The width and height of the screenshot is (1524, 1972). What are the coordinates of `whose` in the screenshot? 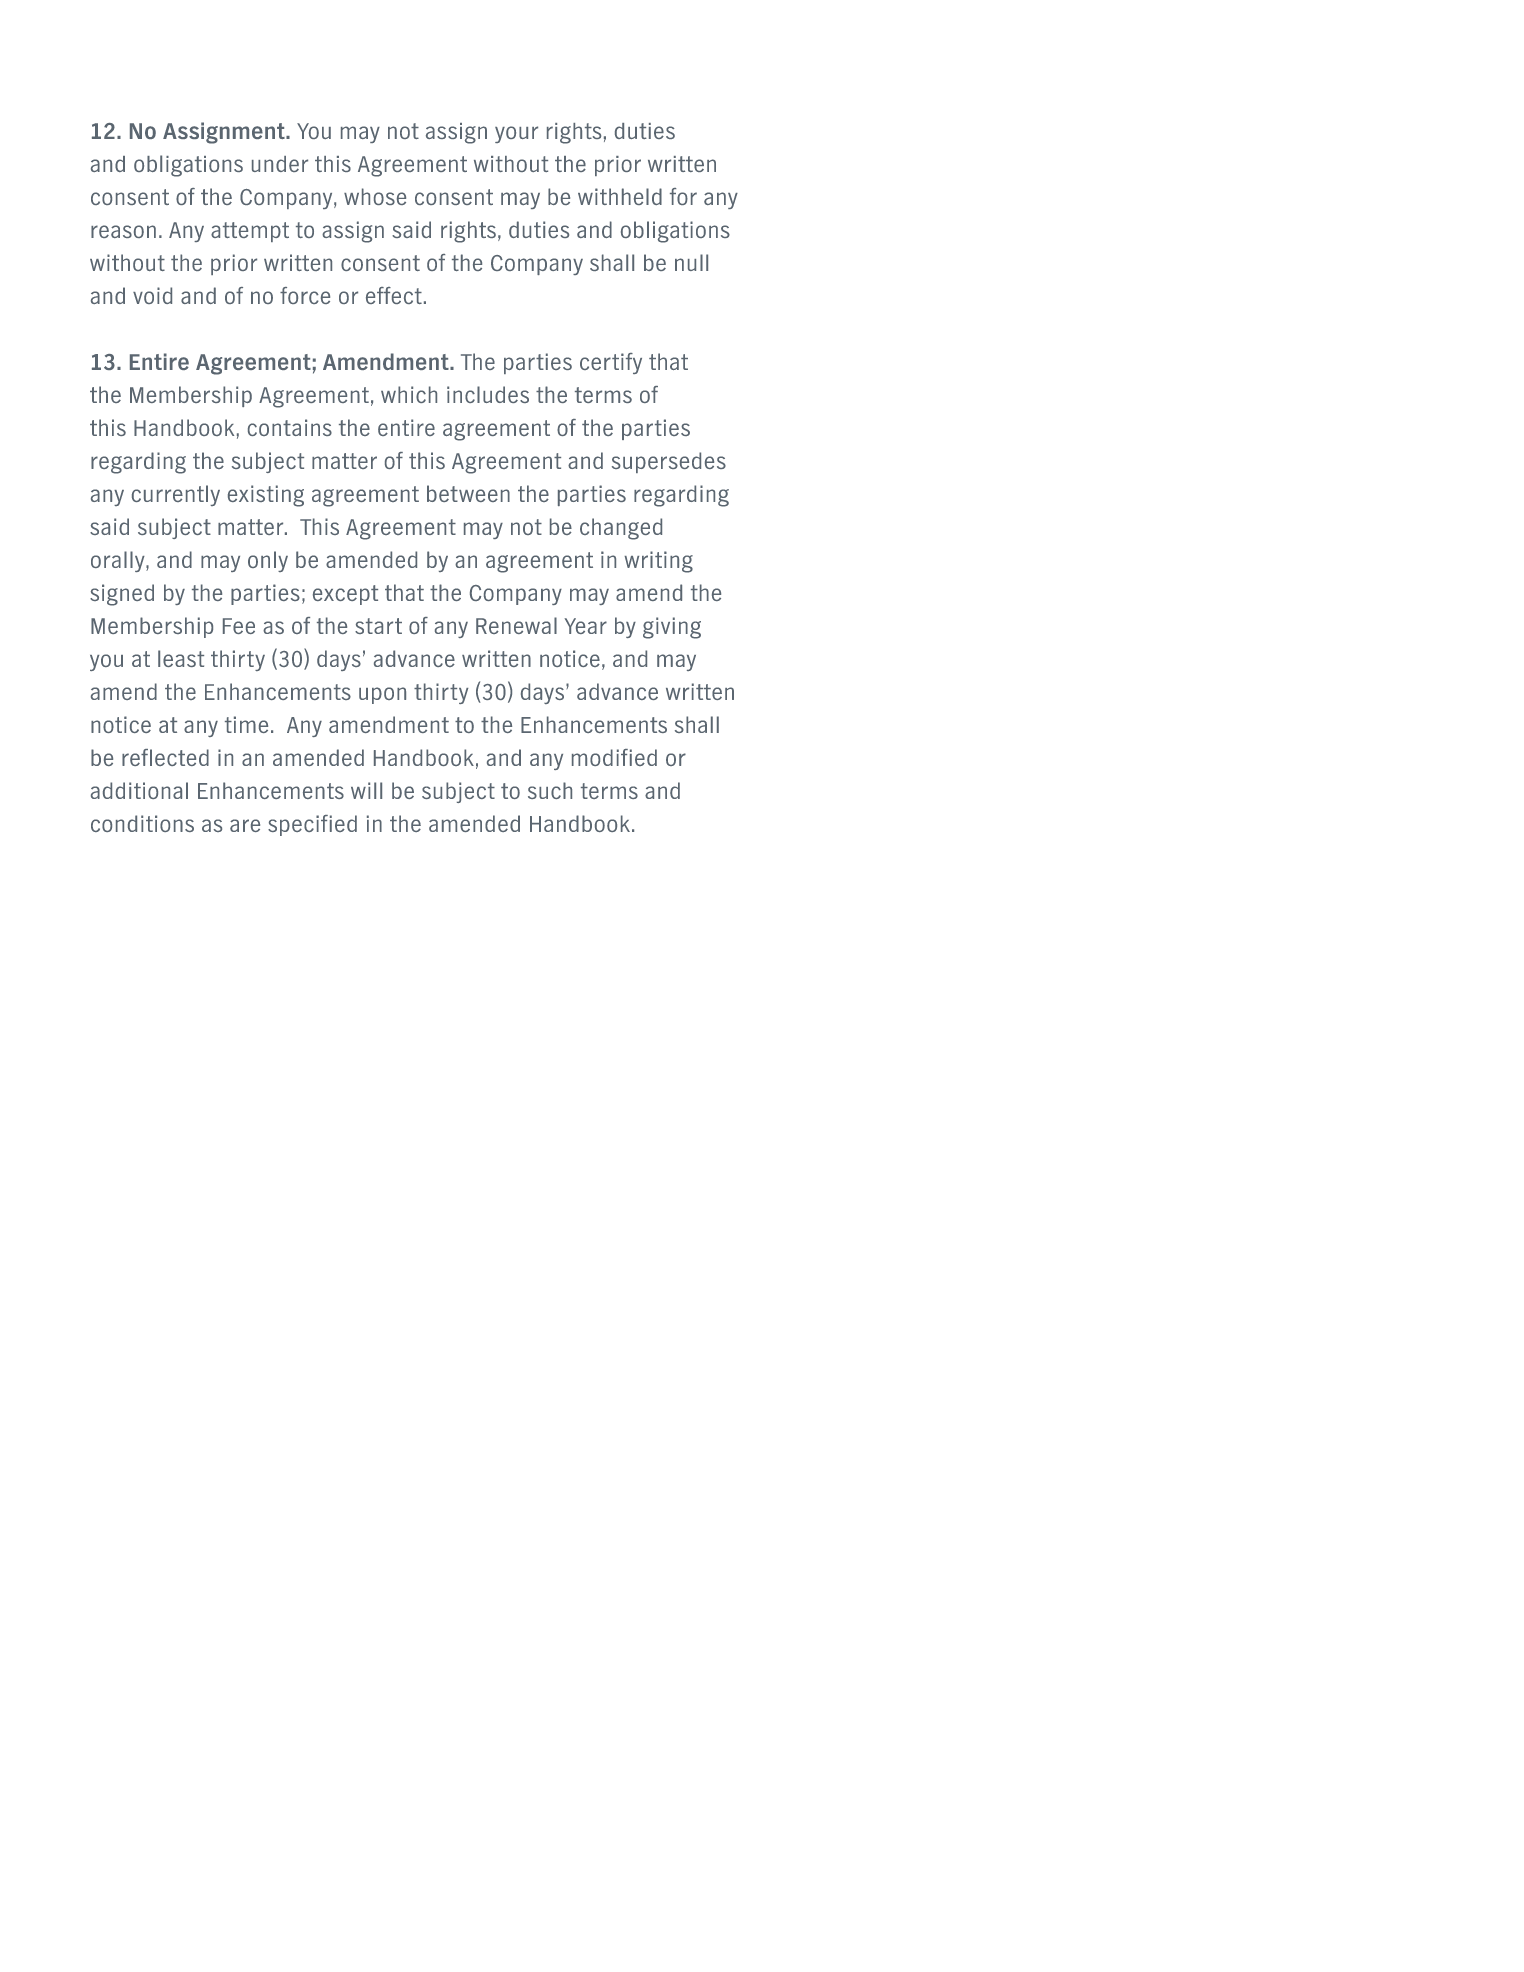 It's located at (375, 196).
